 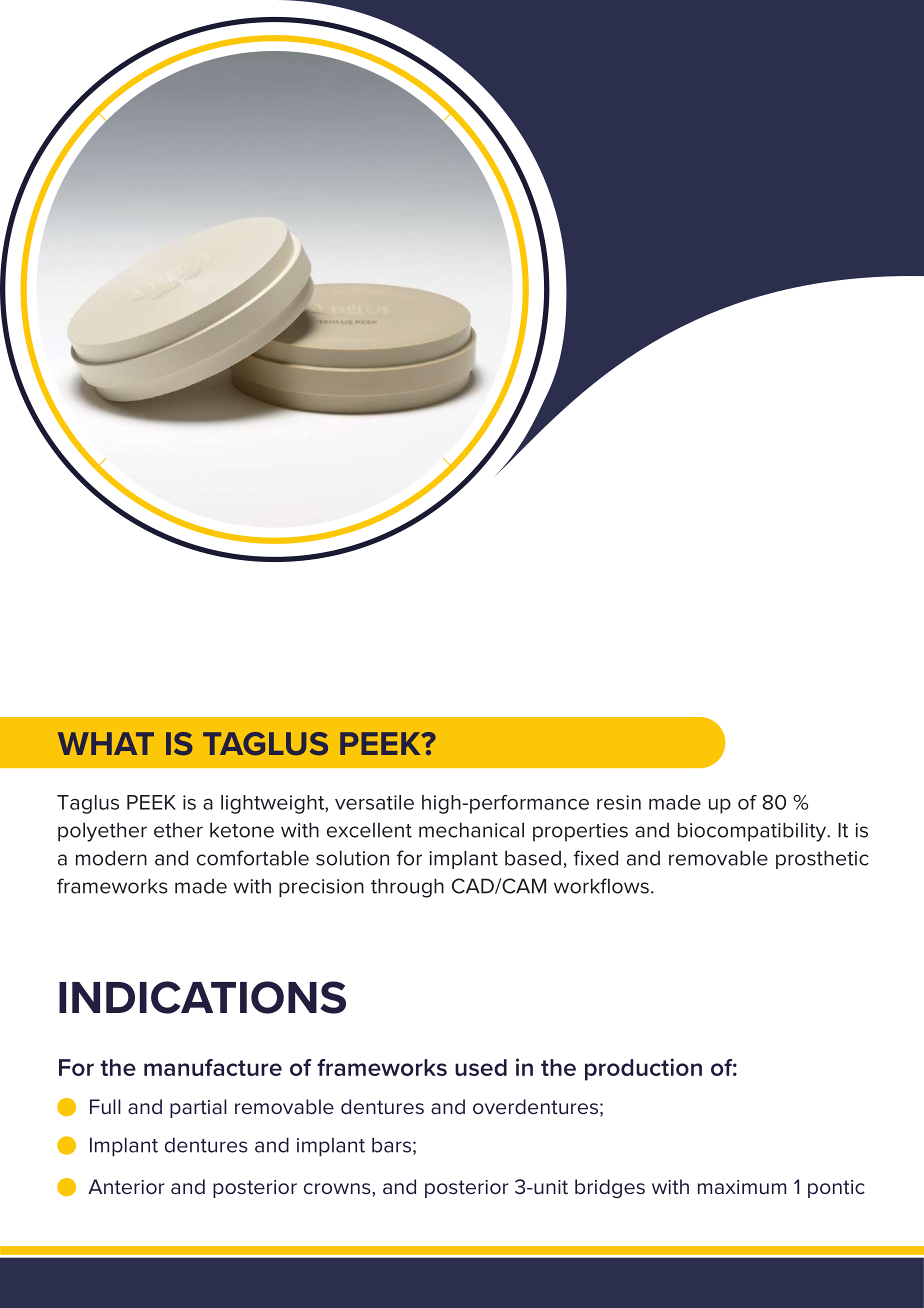 What do you see at coordinates (202, 997) in the screenshot?
I see `INDICATIONS` at bounding box center [202, 997].
